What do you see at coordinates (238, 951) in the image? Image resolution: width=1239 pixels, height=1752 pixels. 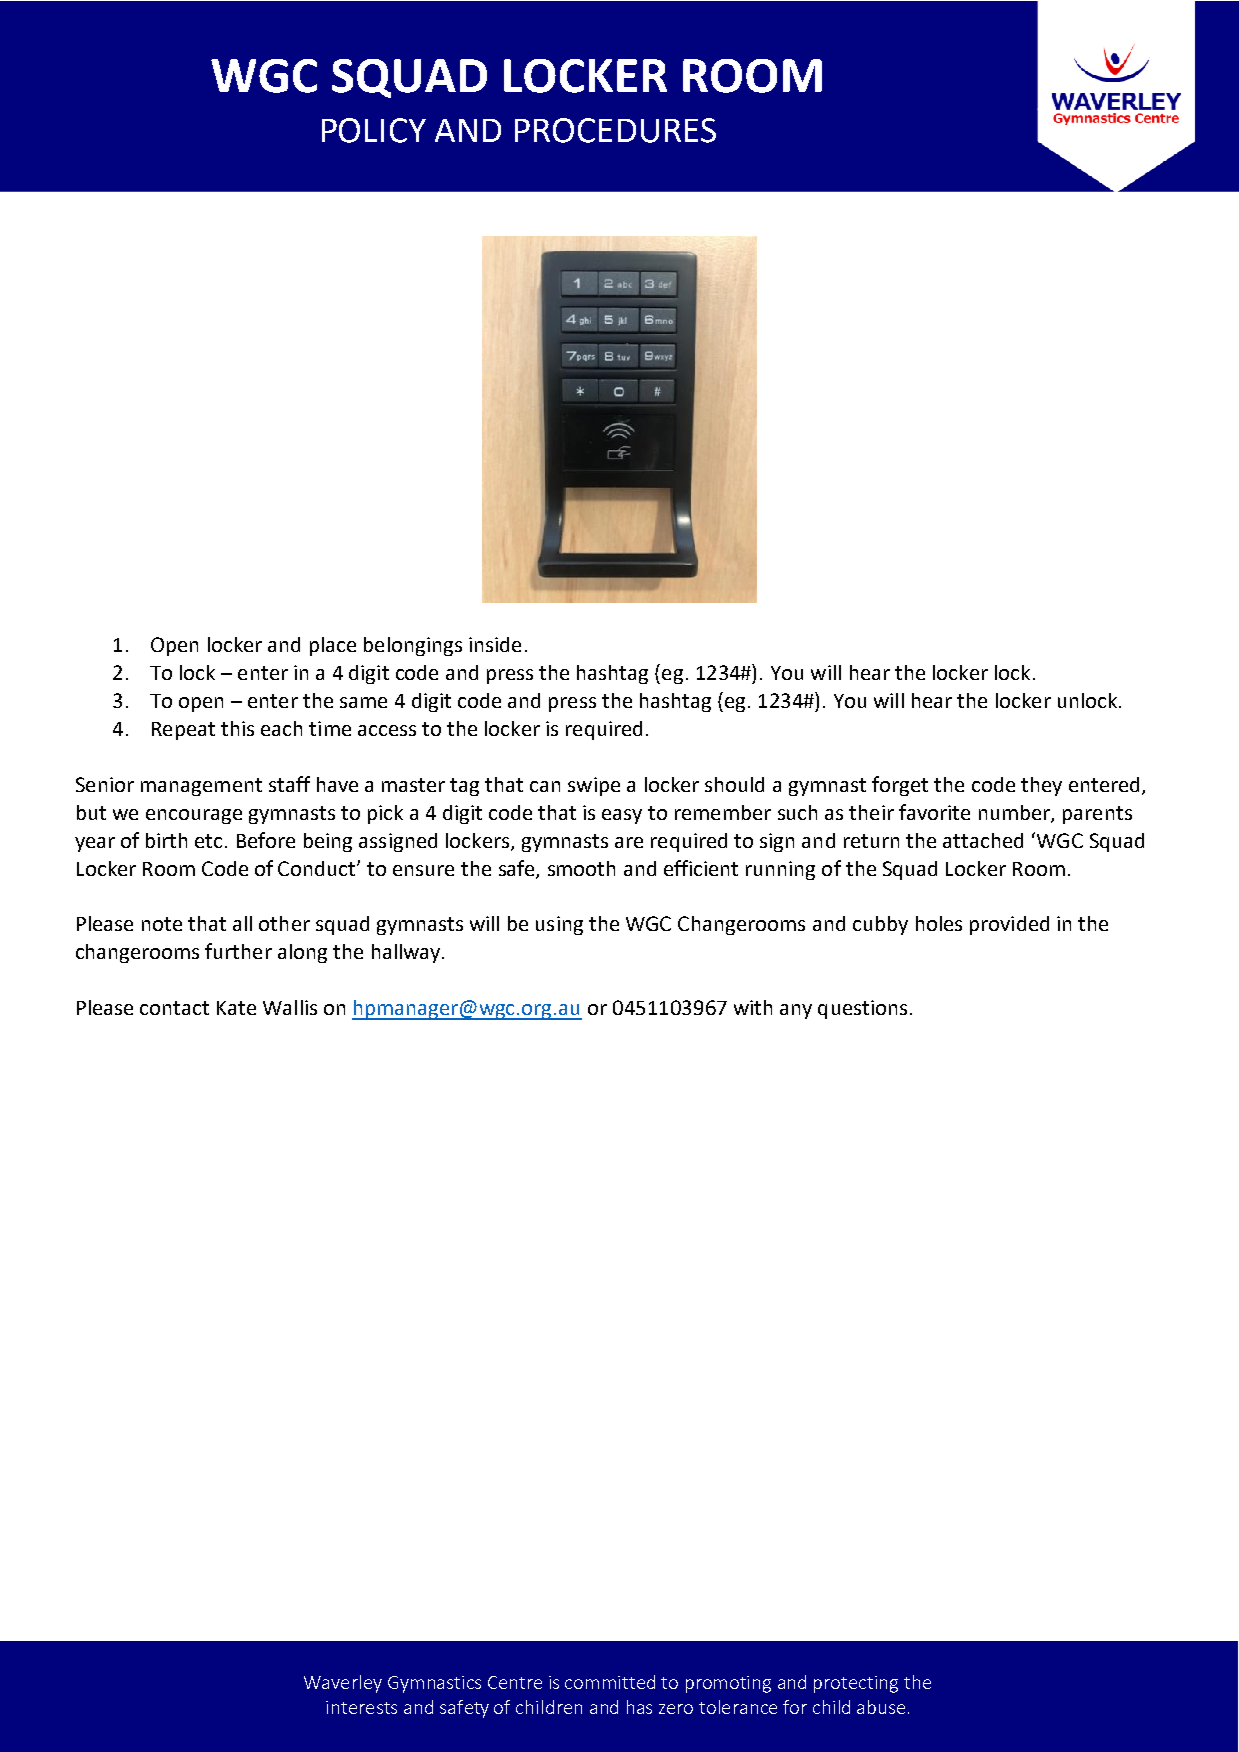 I see `further` at bounding box center [238, 951].
